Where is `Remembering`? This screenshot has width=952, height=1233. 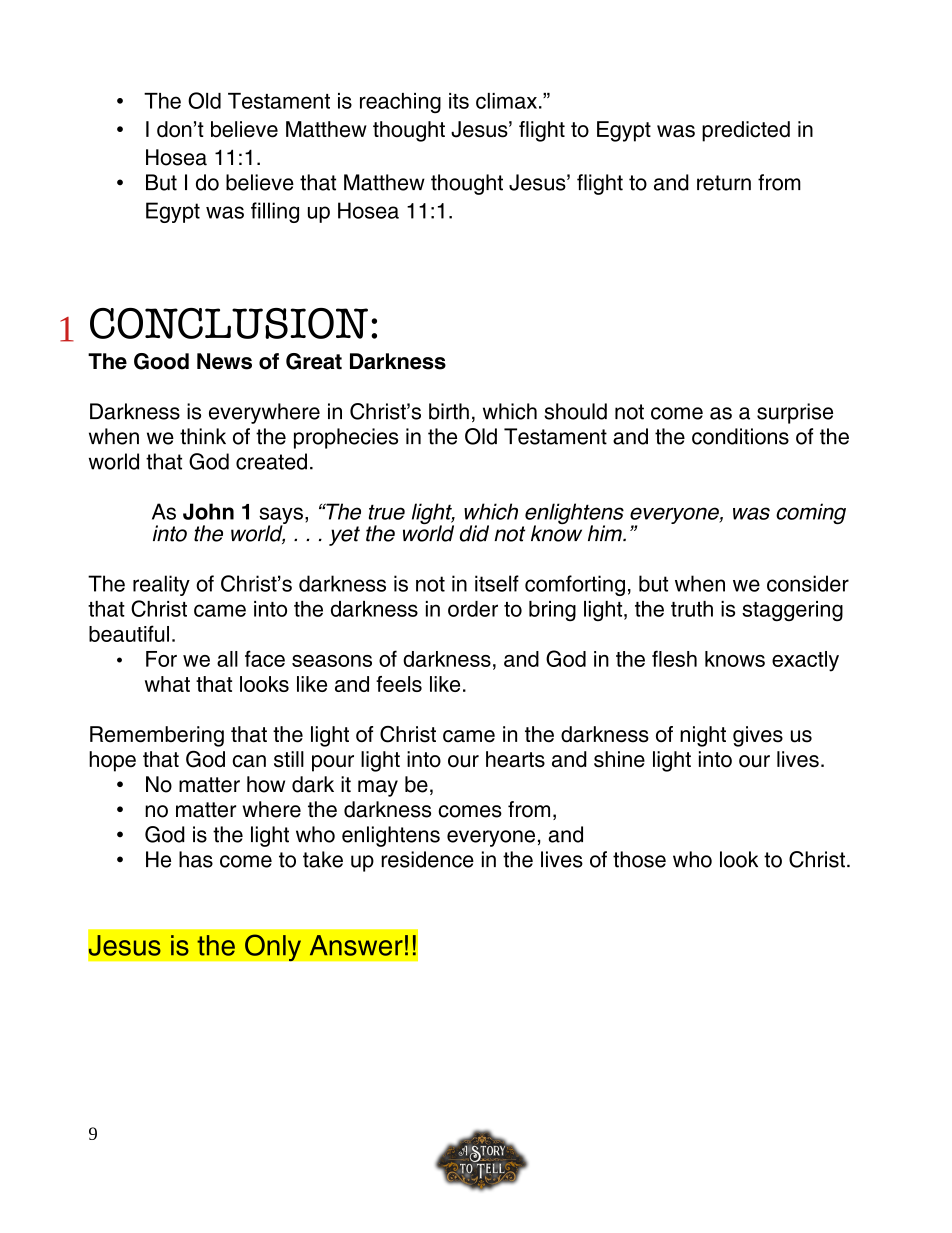 Remembering is located at coordinates (157, 736).
